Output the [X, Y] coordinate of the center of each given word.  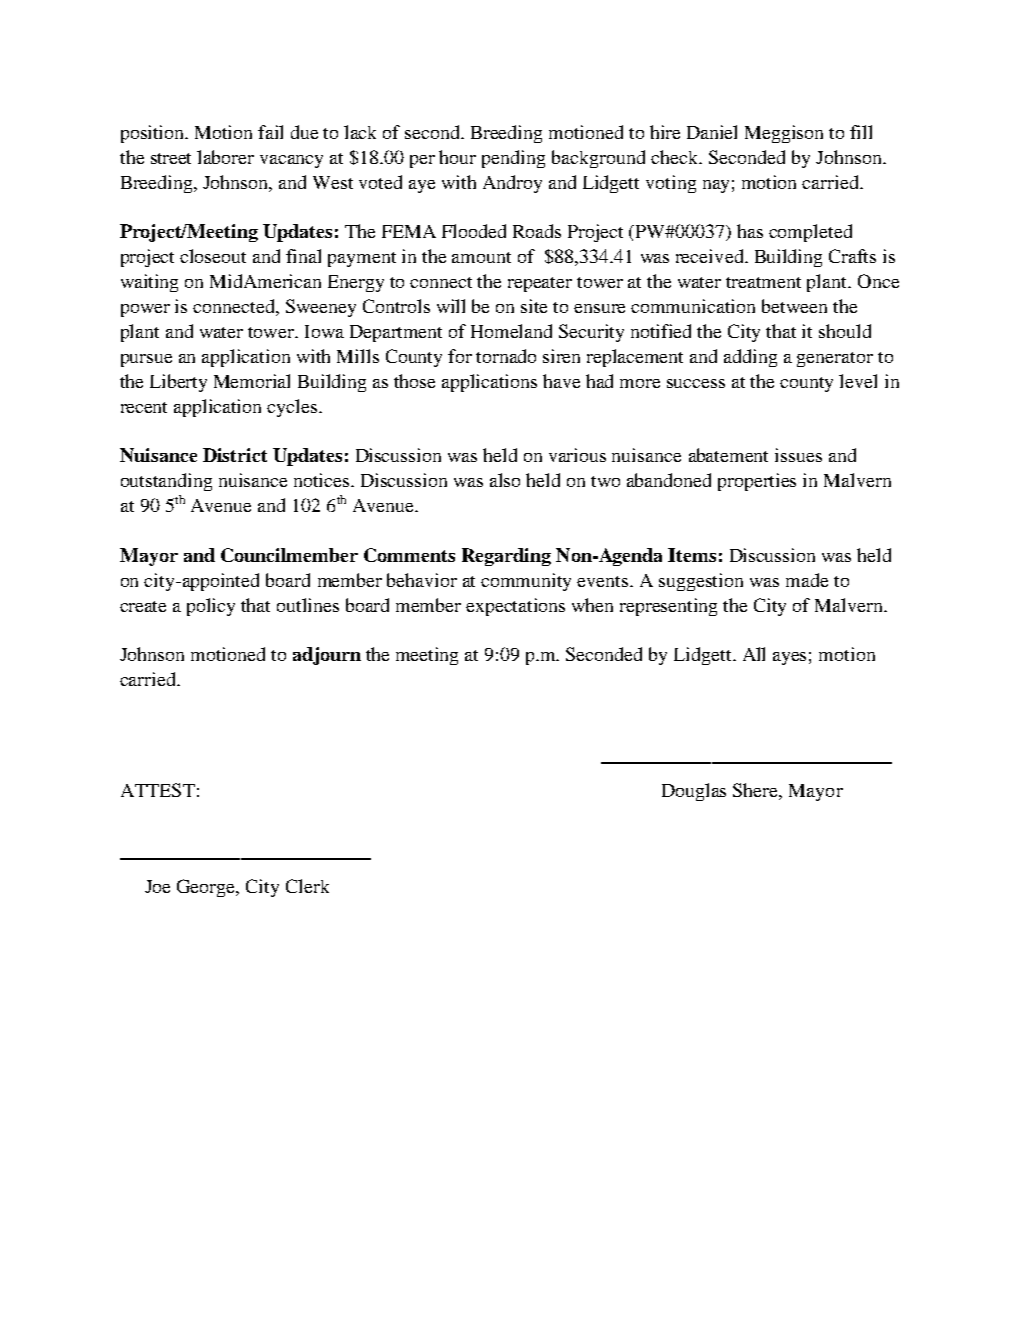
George [207, 888]
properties [757, 482]
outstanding [166, 482]
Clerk [307, 886]
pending [513, 159]
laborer [225, 157]
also [505, 480]
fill [861, 132]
